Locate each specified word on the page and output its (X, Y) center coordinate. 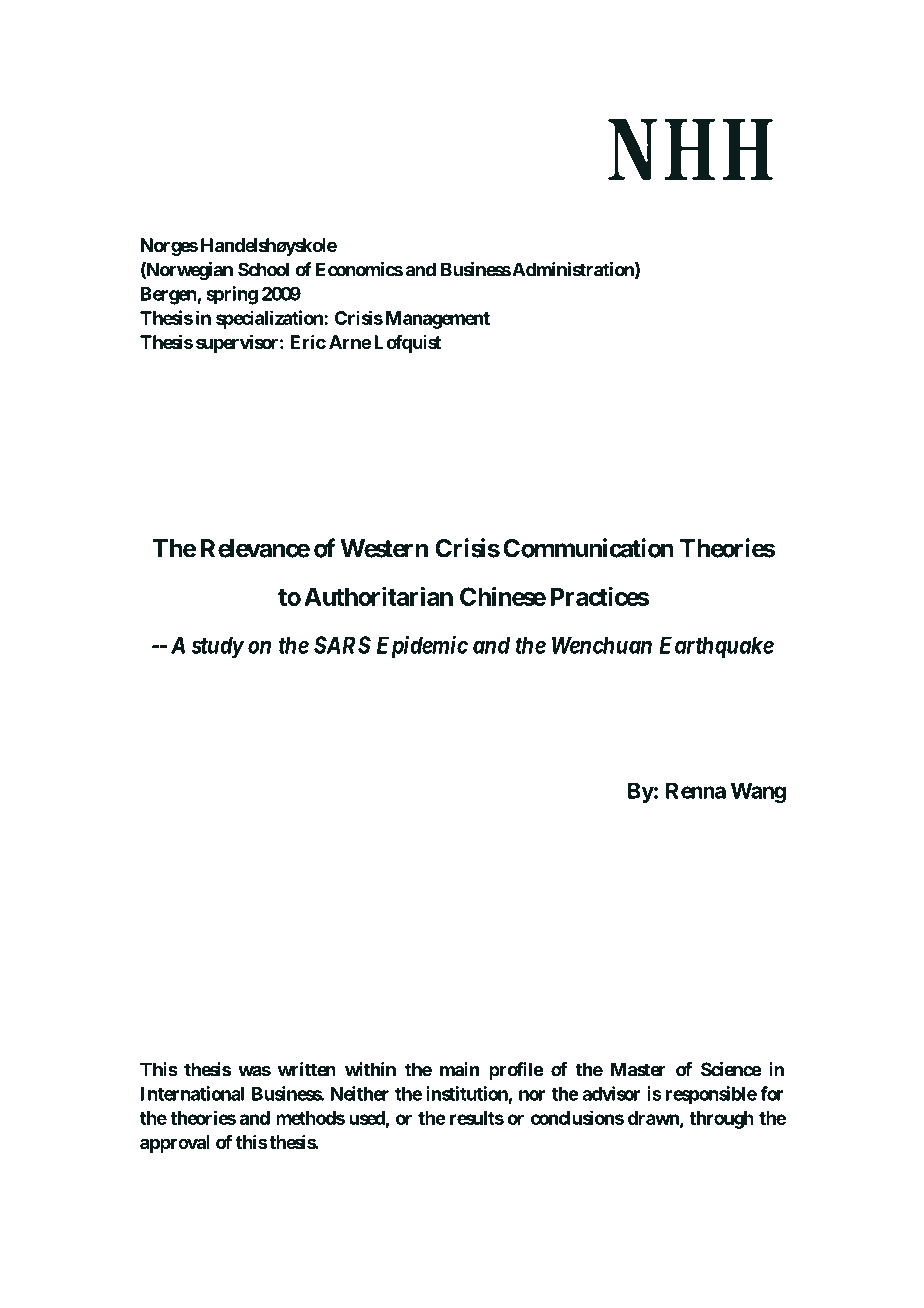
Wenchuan (602, 645)
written (307, 1069)
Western (384, 548)
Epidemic (422, 647)
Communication (588, 548)
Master (638, 1069)
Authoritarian (378, 596)
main (459, 1069)
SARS (342, 645)
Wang (758, 792)
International (192, 1093)
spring (232, 295)
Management (438, 320)
